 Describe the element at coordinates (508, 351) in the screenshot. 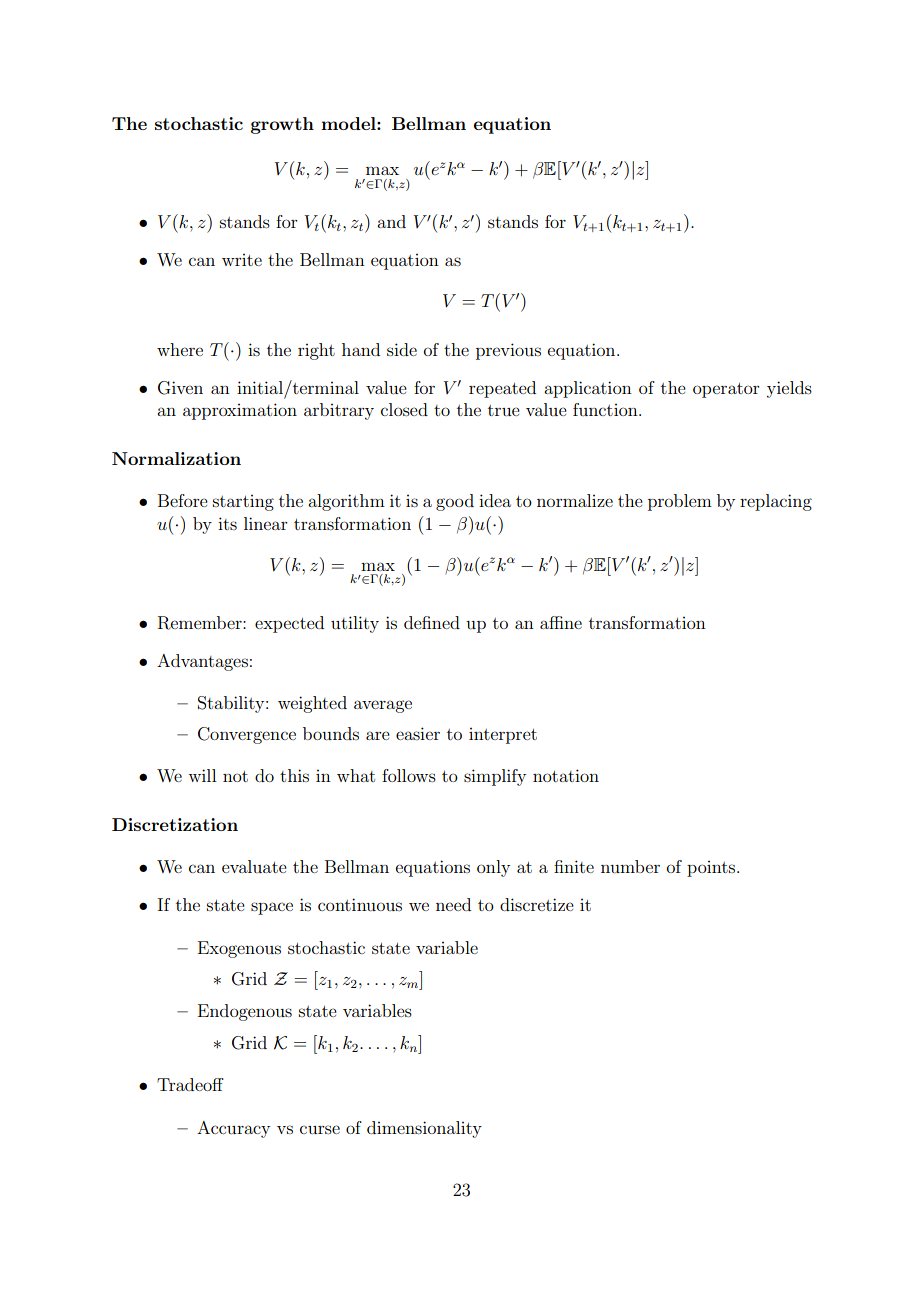

I see `previous` at that location.
